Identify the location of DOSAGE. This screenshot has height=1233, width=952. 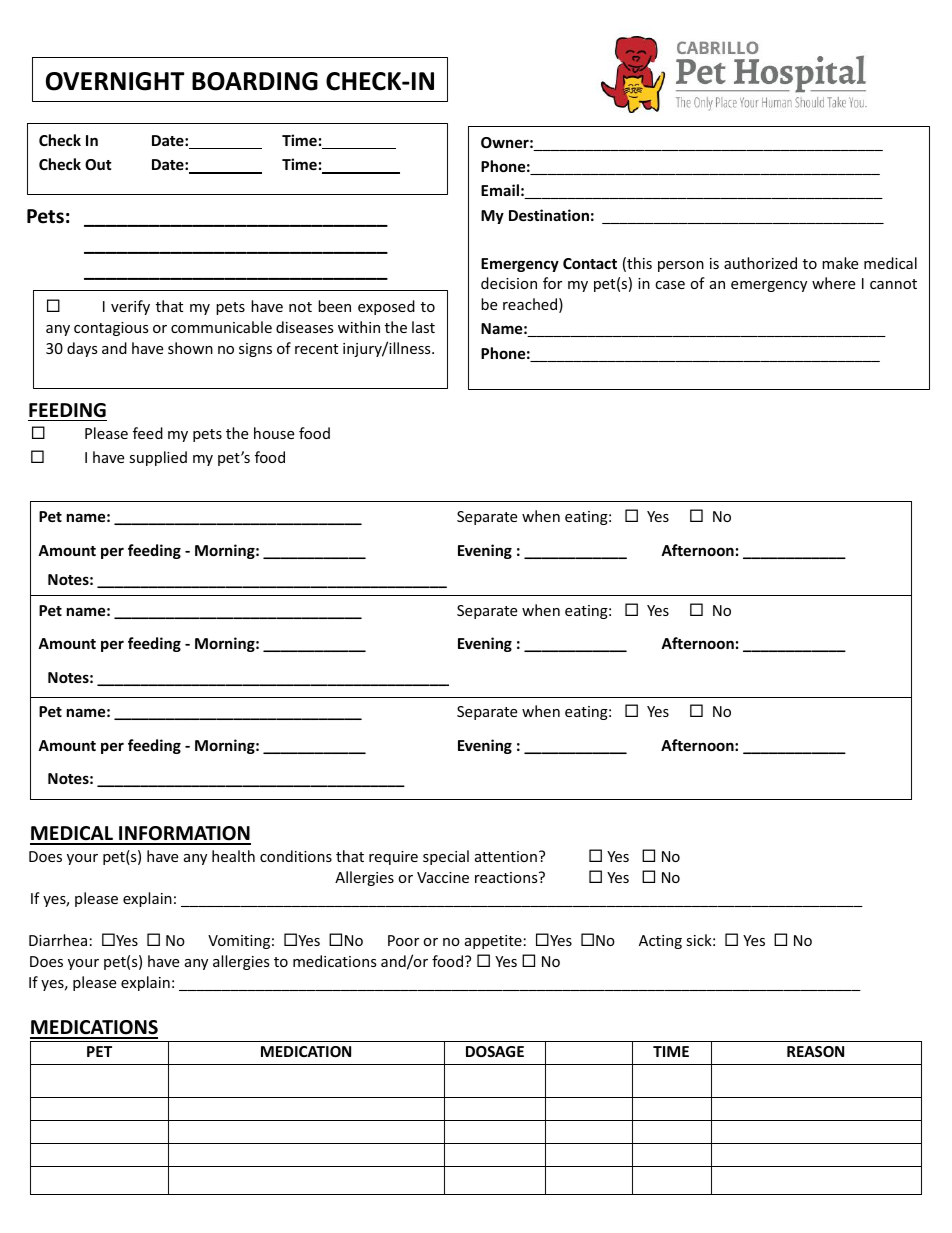
(495, 1051).
